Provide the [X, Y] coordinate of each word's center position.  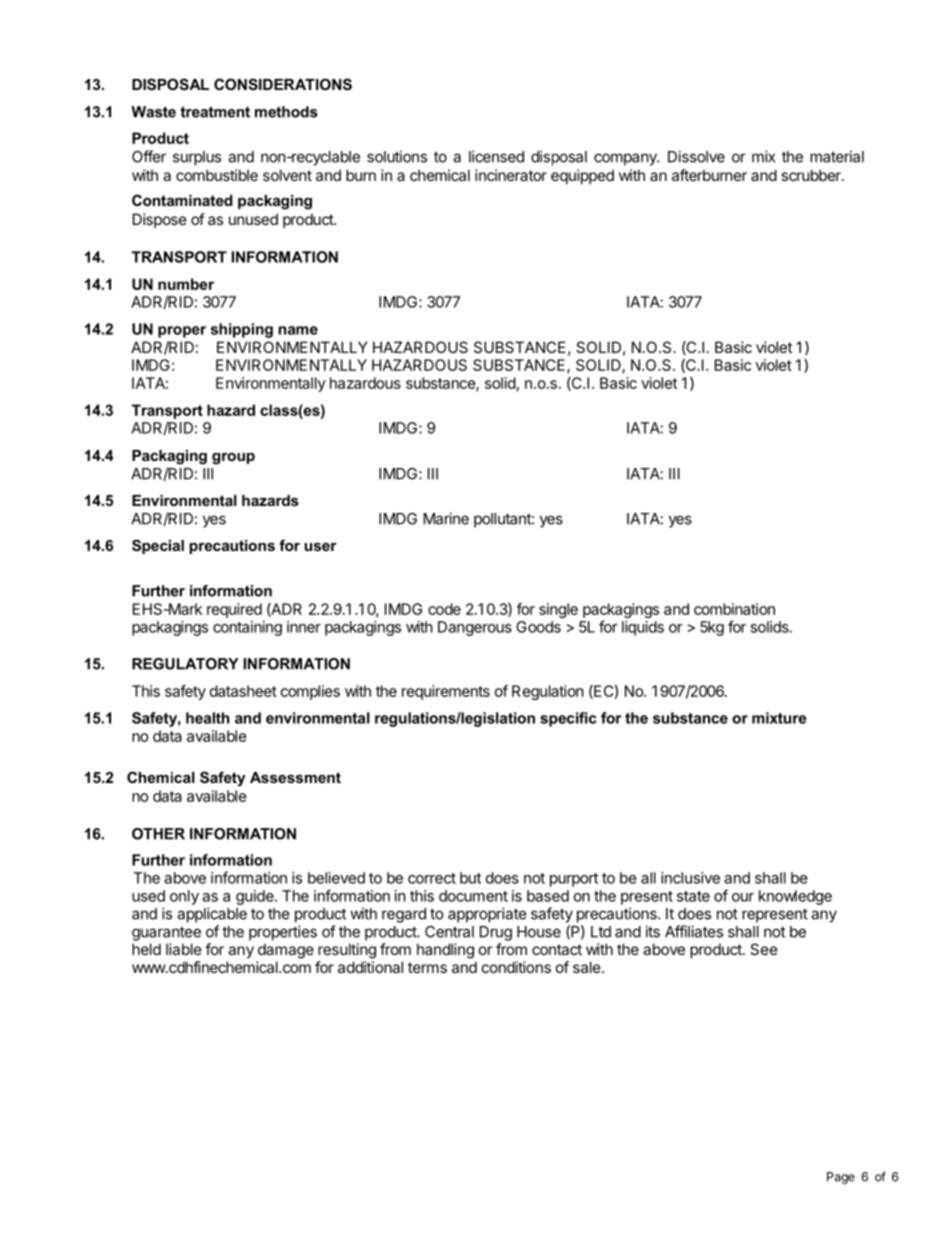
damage [286, 951]
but [470, 878]
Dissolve [696, 156]
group [233, 459]
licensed [496, 156]
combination [734, 609]
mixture [779, 718]
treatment [215, 112]
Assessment [295, 777]
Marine [446, 518]
